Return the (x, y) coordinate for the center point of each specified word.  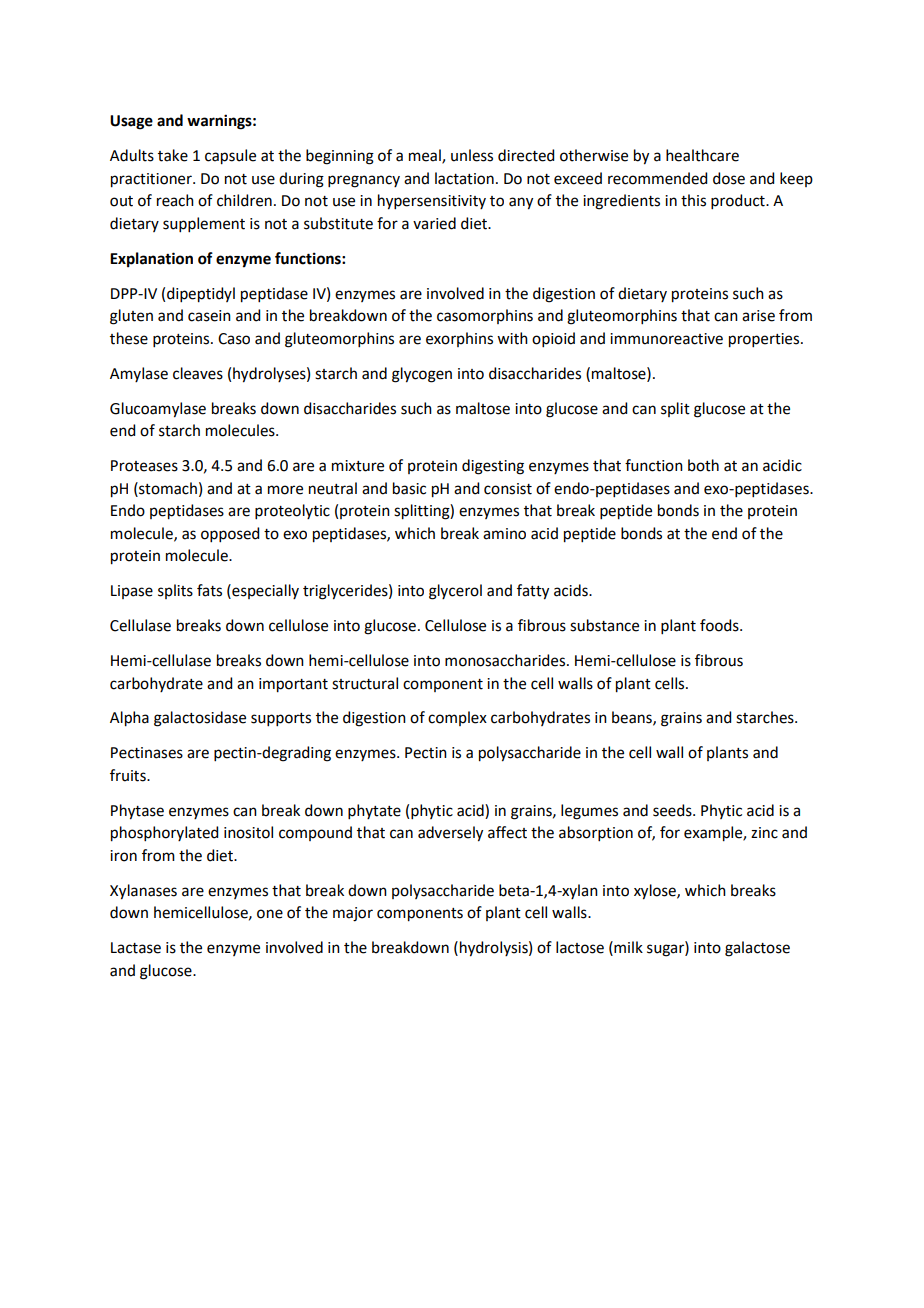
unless (472, 155)
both (703, 465)
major (353, 914)
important (293, 685)
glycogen (422, 375)
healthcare (702, 155)
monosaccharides (506, 660)
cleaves (198, 373)
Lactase (136, 948)
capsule (230, 157)
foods (720, 625)
